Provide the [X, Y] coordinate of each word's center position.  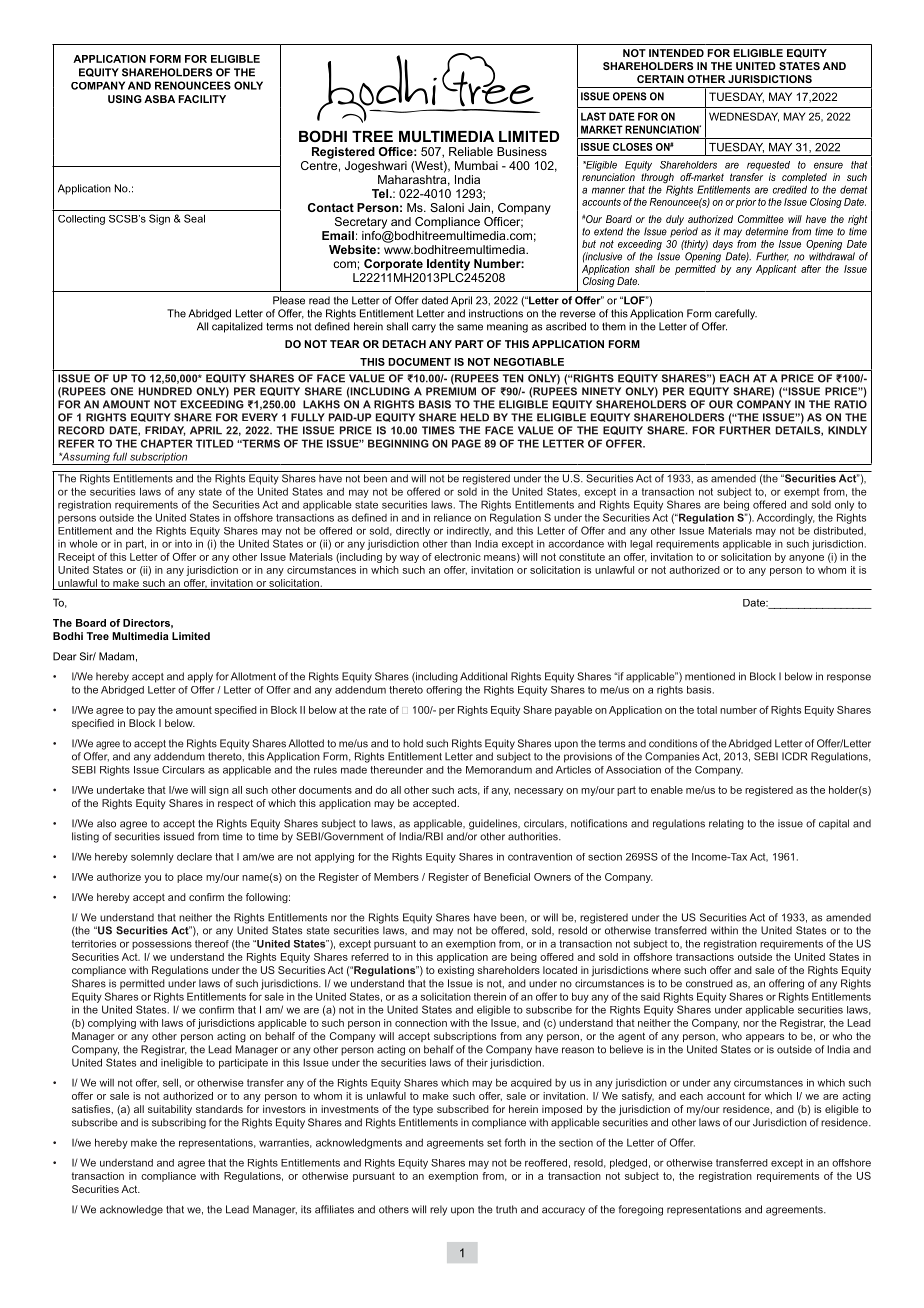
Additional [483, 676]
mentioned [710, 676]
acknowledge [131, 1210]
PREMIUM [451, 391]
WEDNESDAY [744, 117]
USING [125, 99]
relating [726, 824]
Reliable [471, 151]
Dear [65, 656]
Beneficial [507, 877]
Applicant [776, 270]
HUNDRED [165, 391]
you [152, 879]
